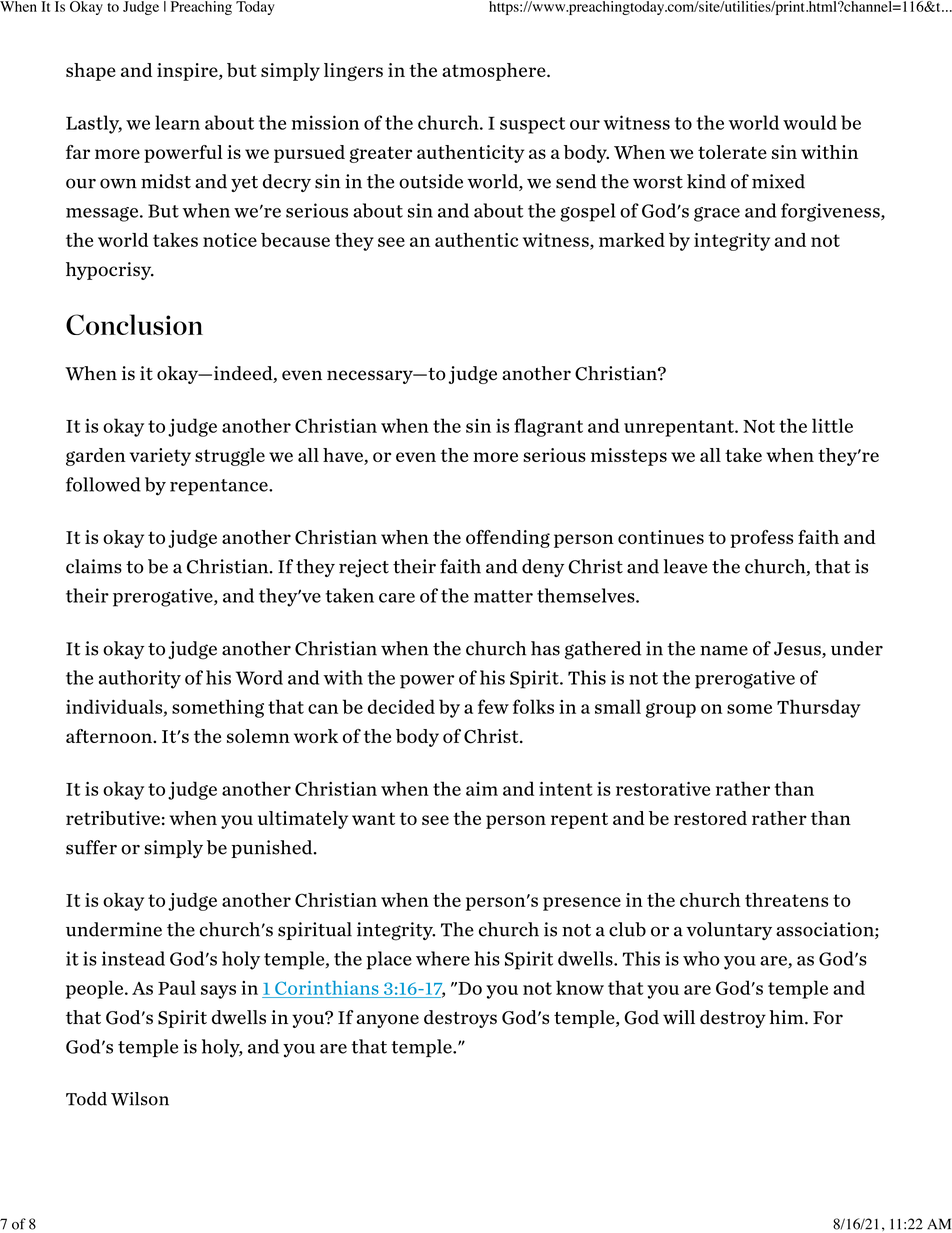 Image resolution: width=952 pixels, height=1233 pixels. I want to click on Wilson, so click(140, 1099).
